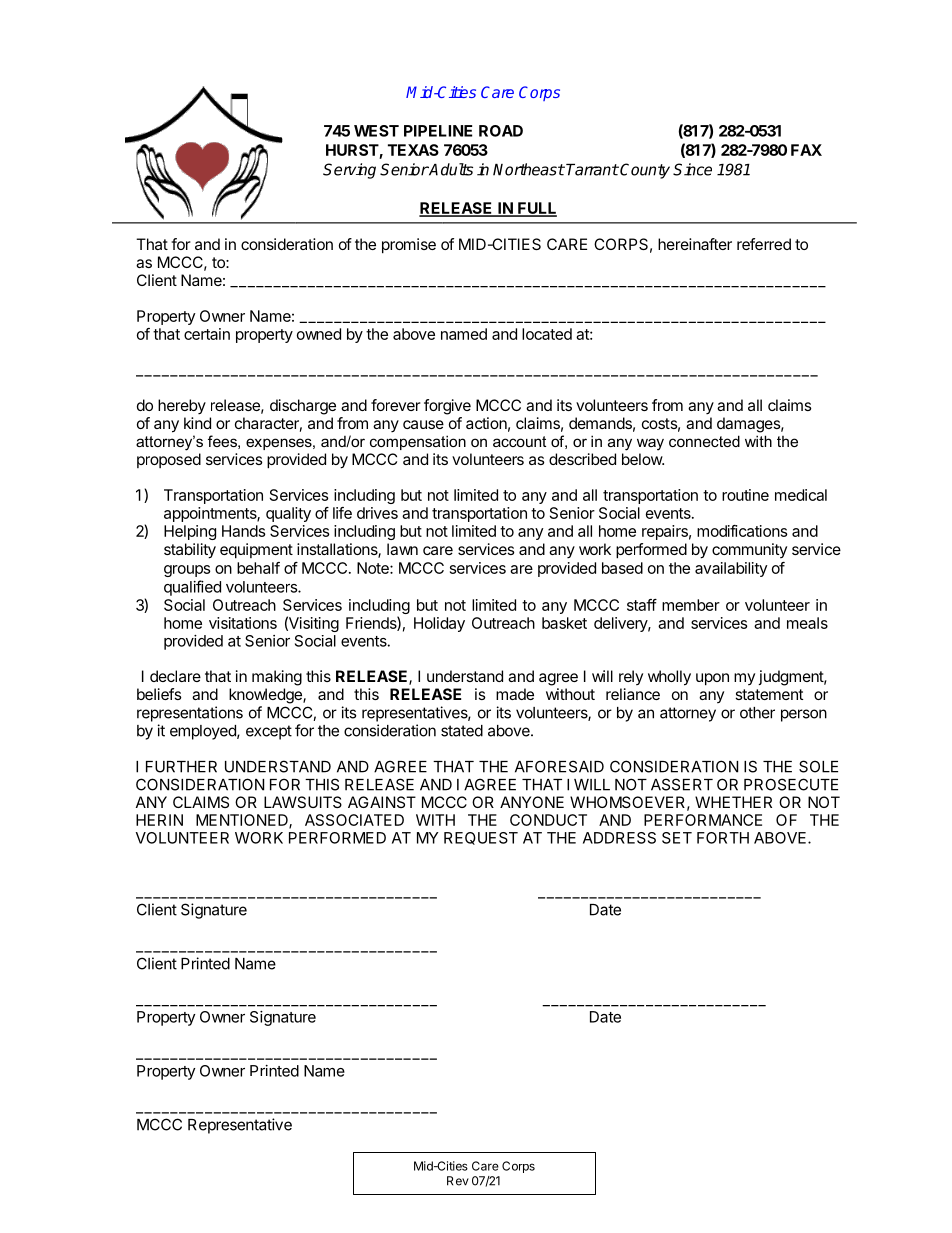  Describe the element at coordinates (243, 623) in the document. I see `visitations` at that location.
